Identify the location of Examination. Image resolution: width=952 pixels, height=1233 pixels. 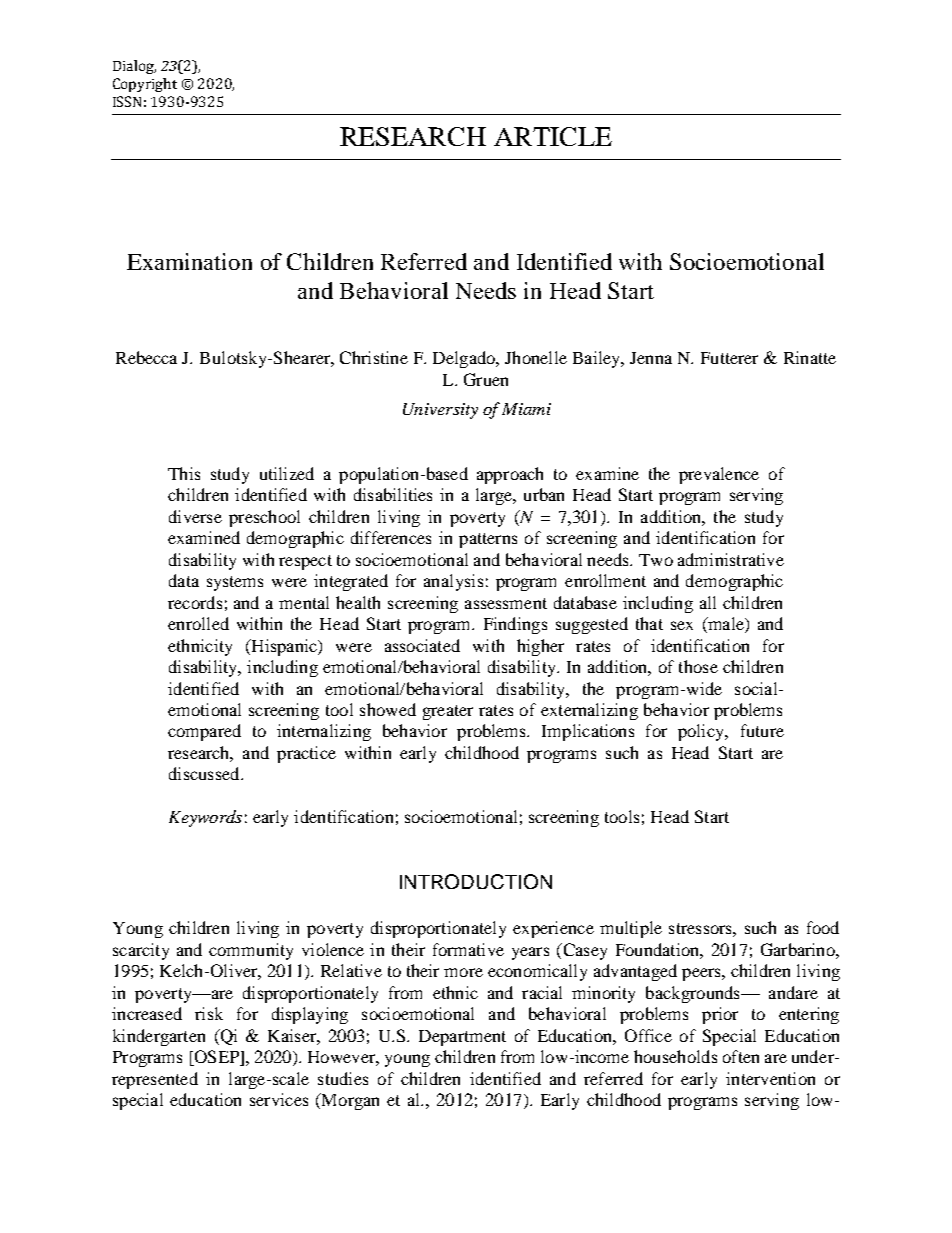
(189, 261).
